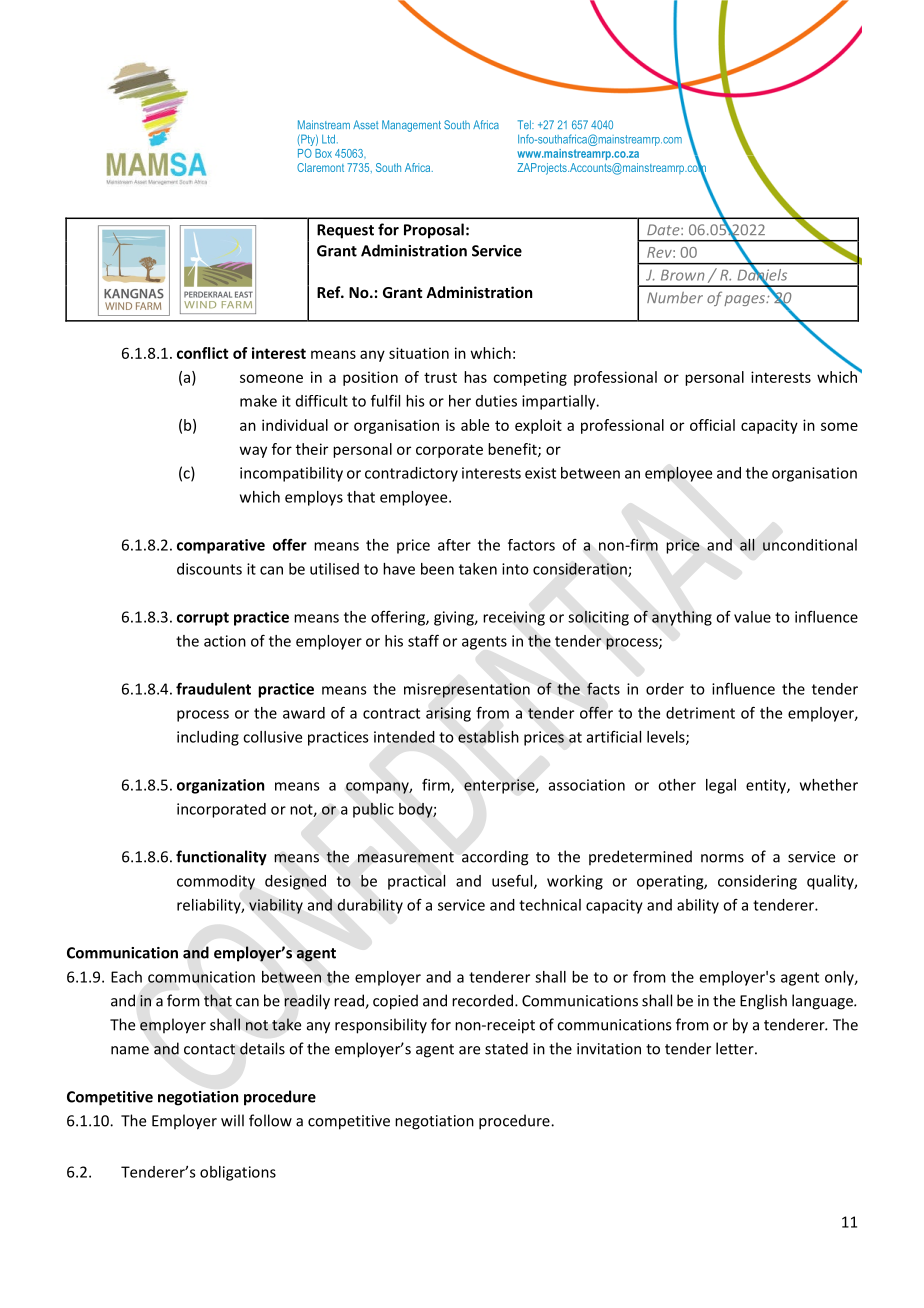 The image size is (924, 1308). I want to click on duties, so click(496, 401).
